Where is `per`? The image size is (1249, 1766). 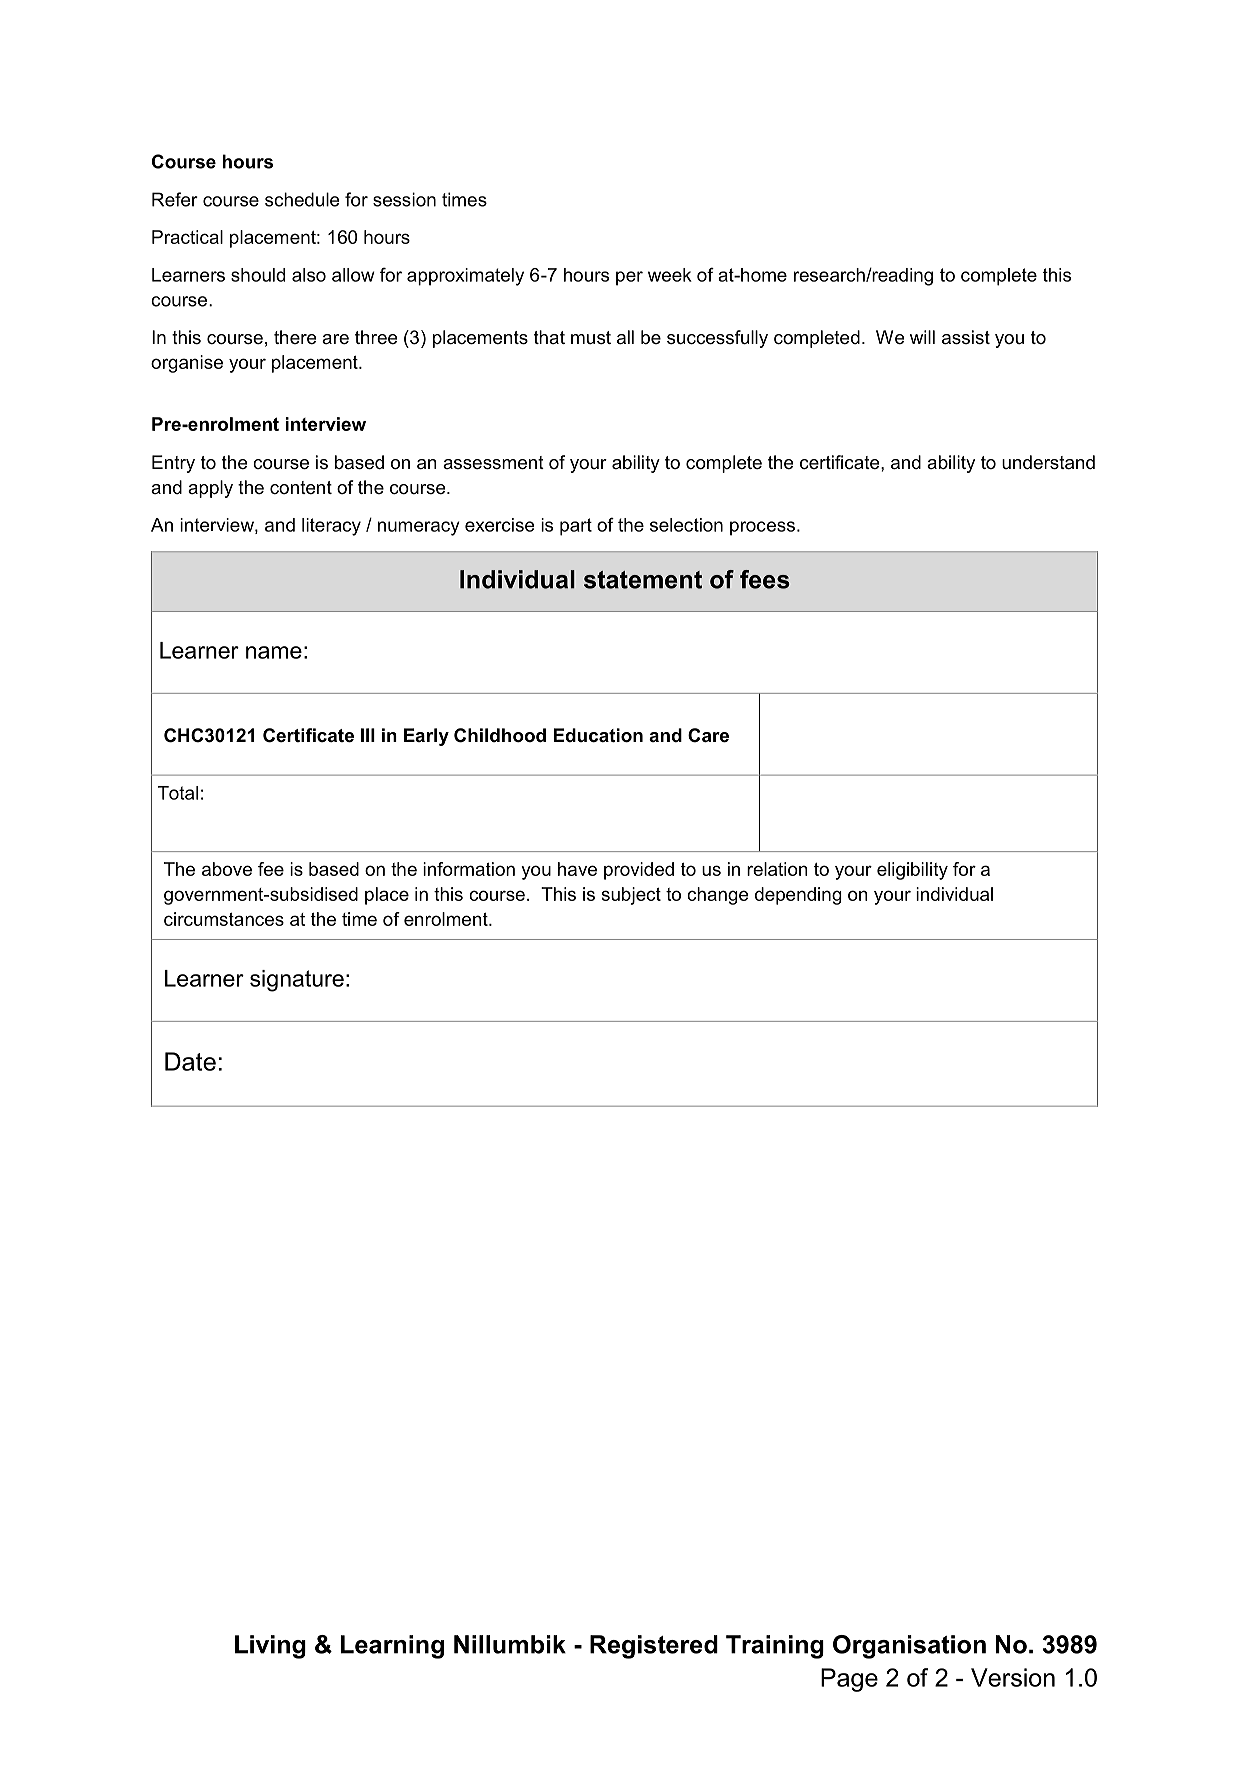
per is located at coordinates (629, 278).
